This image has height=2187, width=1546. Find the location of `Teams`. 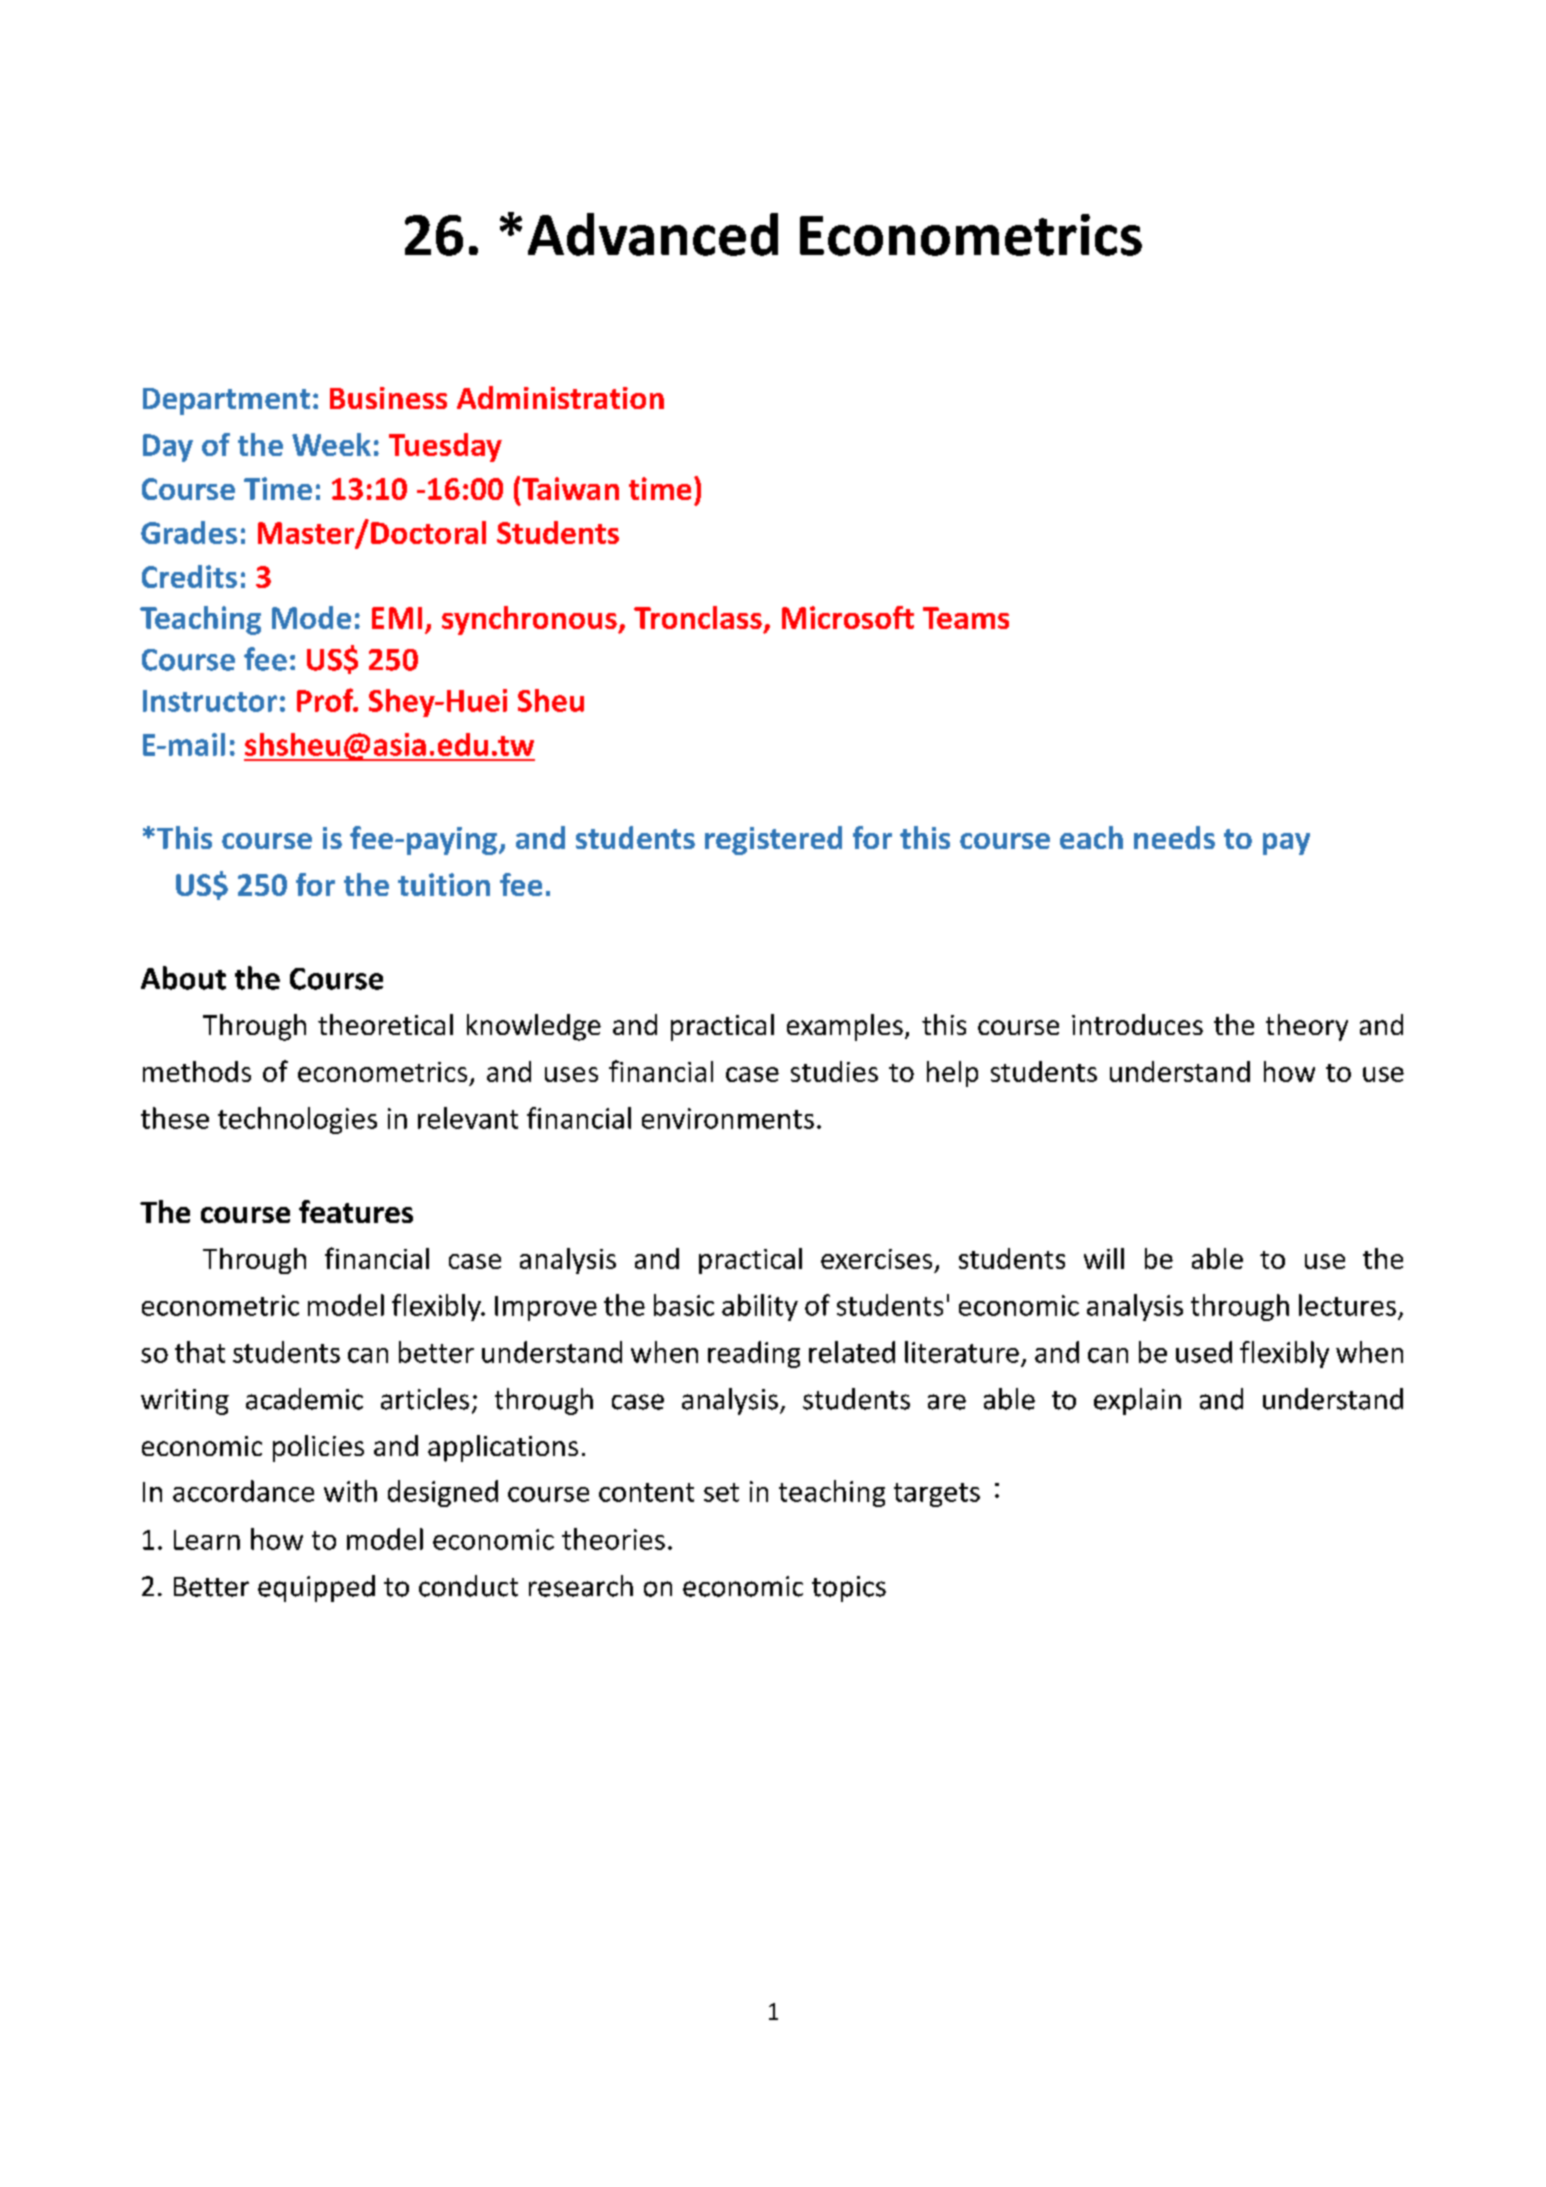

Teams is located at coordinates (966, 618).
